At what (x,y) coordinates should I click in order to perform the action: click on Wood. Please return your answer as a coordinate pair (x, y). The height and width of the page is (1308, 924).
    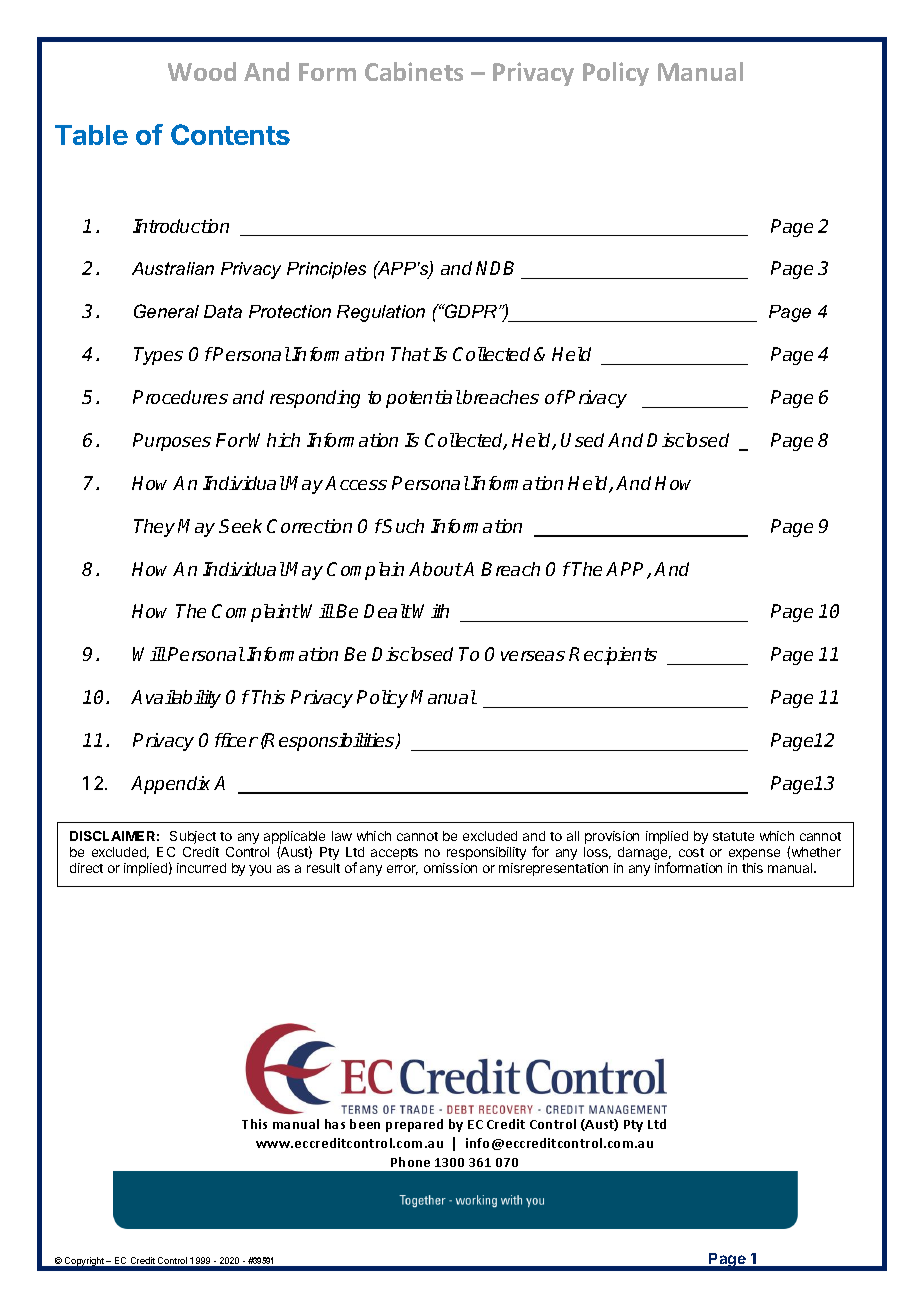
    Looking at the image, I should click on (202, 71).
